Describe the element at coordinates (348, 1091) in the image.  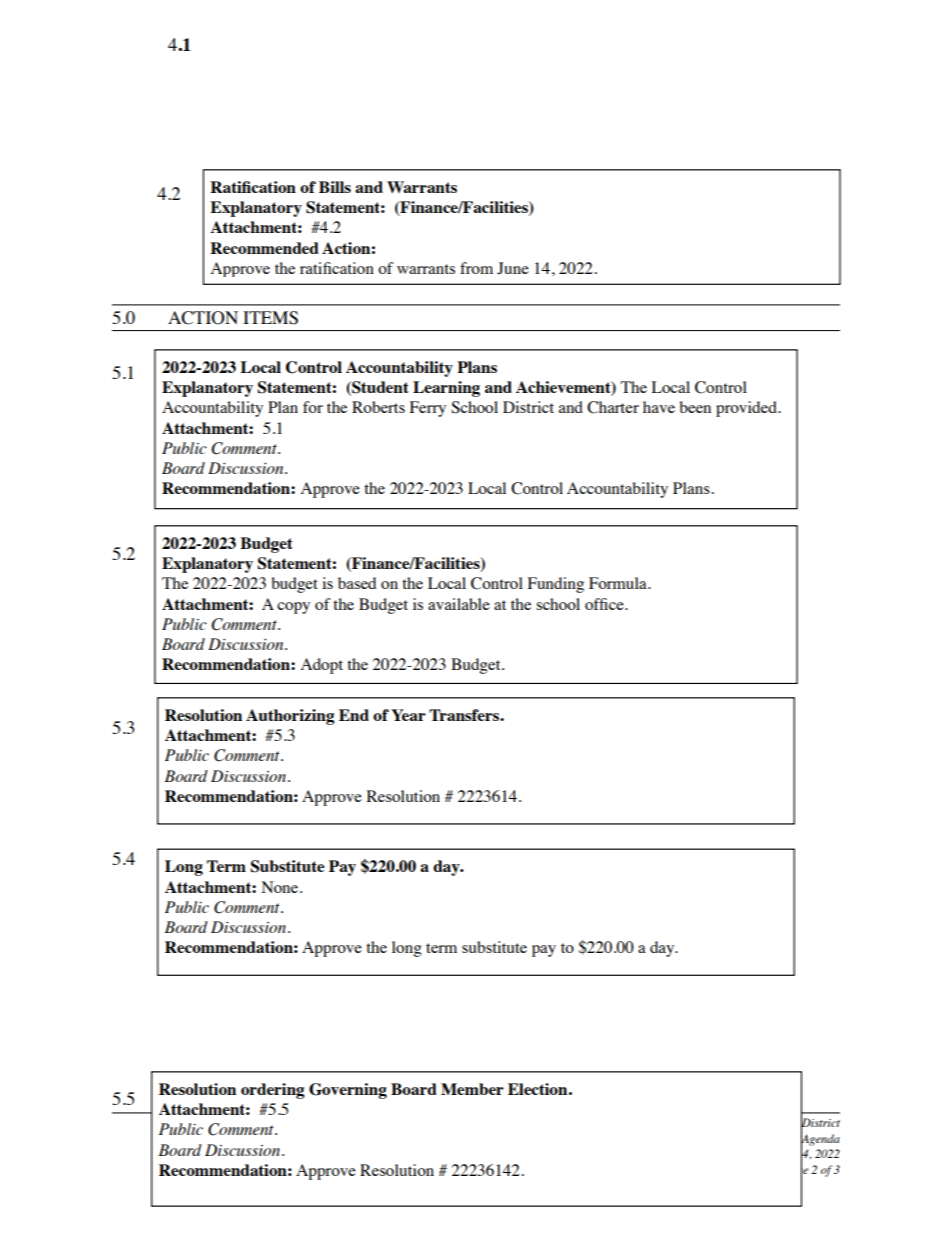
I see `Governing` at that location.
